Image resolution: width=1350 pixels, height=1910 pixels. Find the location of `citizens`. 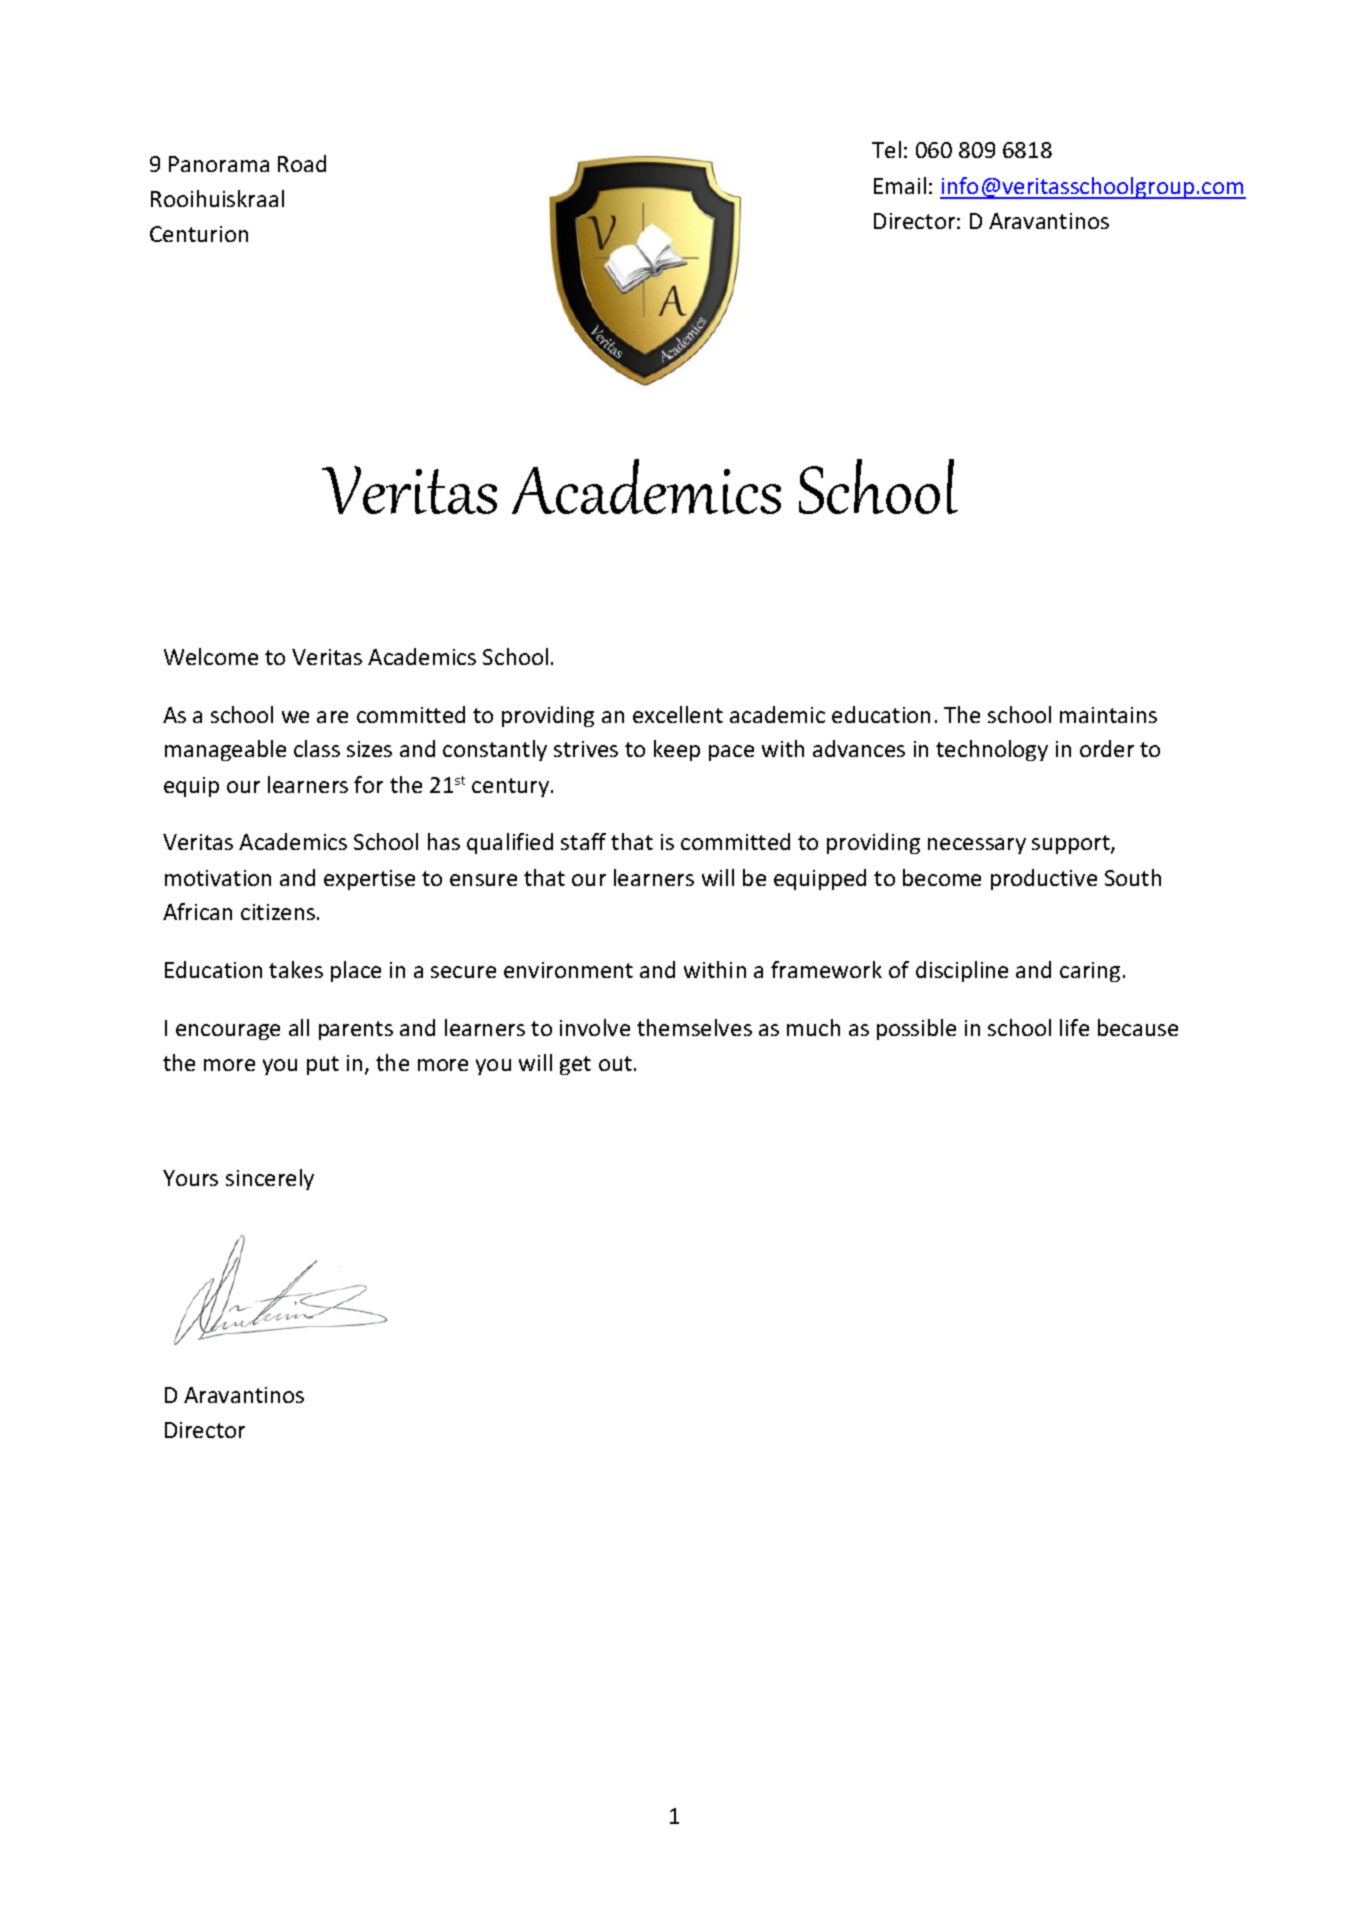

citizens is located at coordinates (278, 912).
